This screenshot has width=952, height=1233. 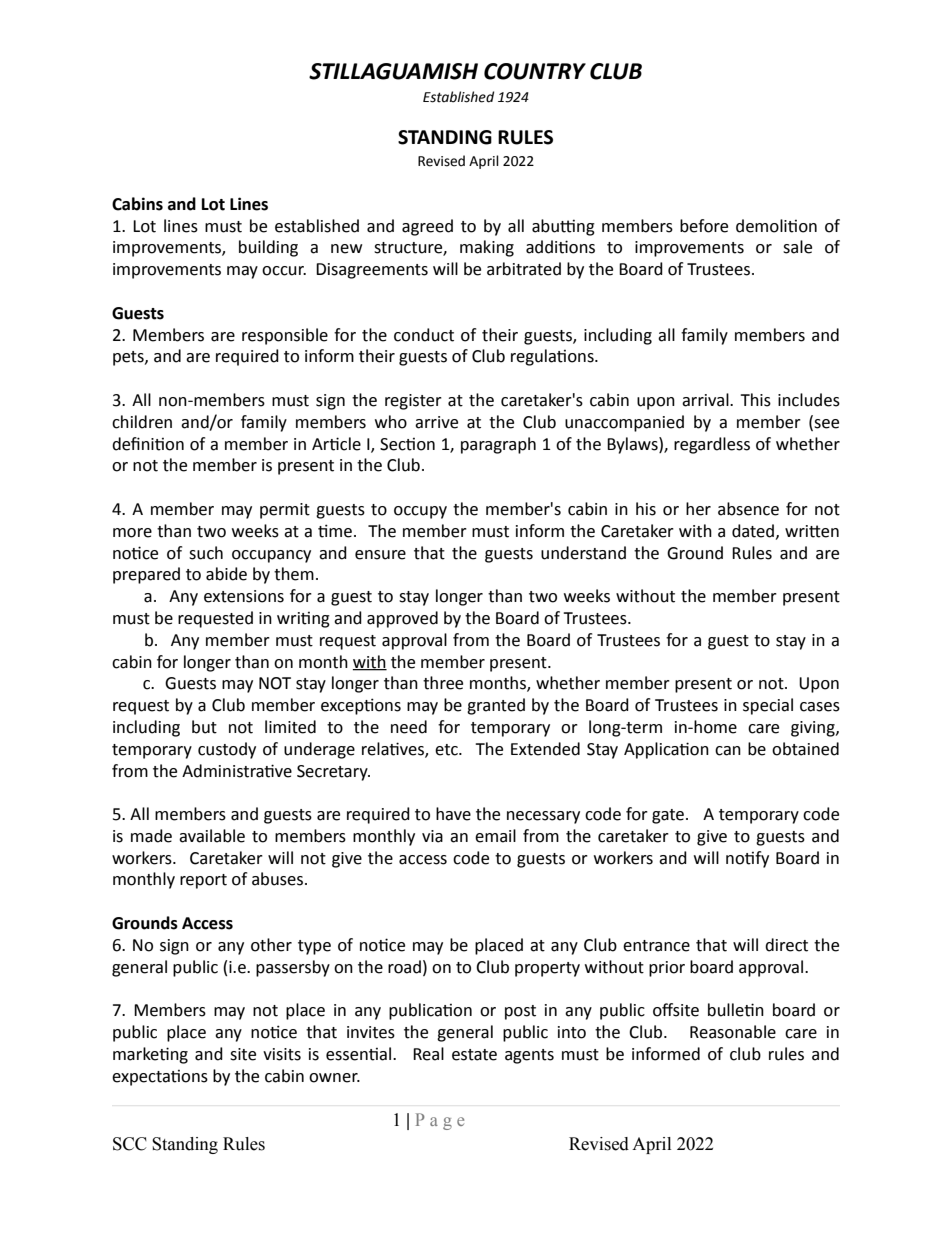 What do you see at coordinates (728, 751) in the screenshot?
I see `can` at bounding box center [728, 751].
